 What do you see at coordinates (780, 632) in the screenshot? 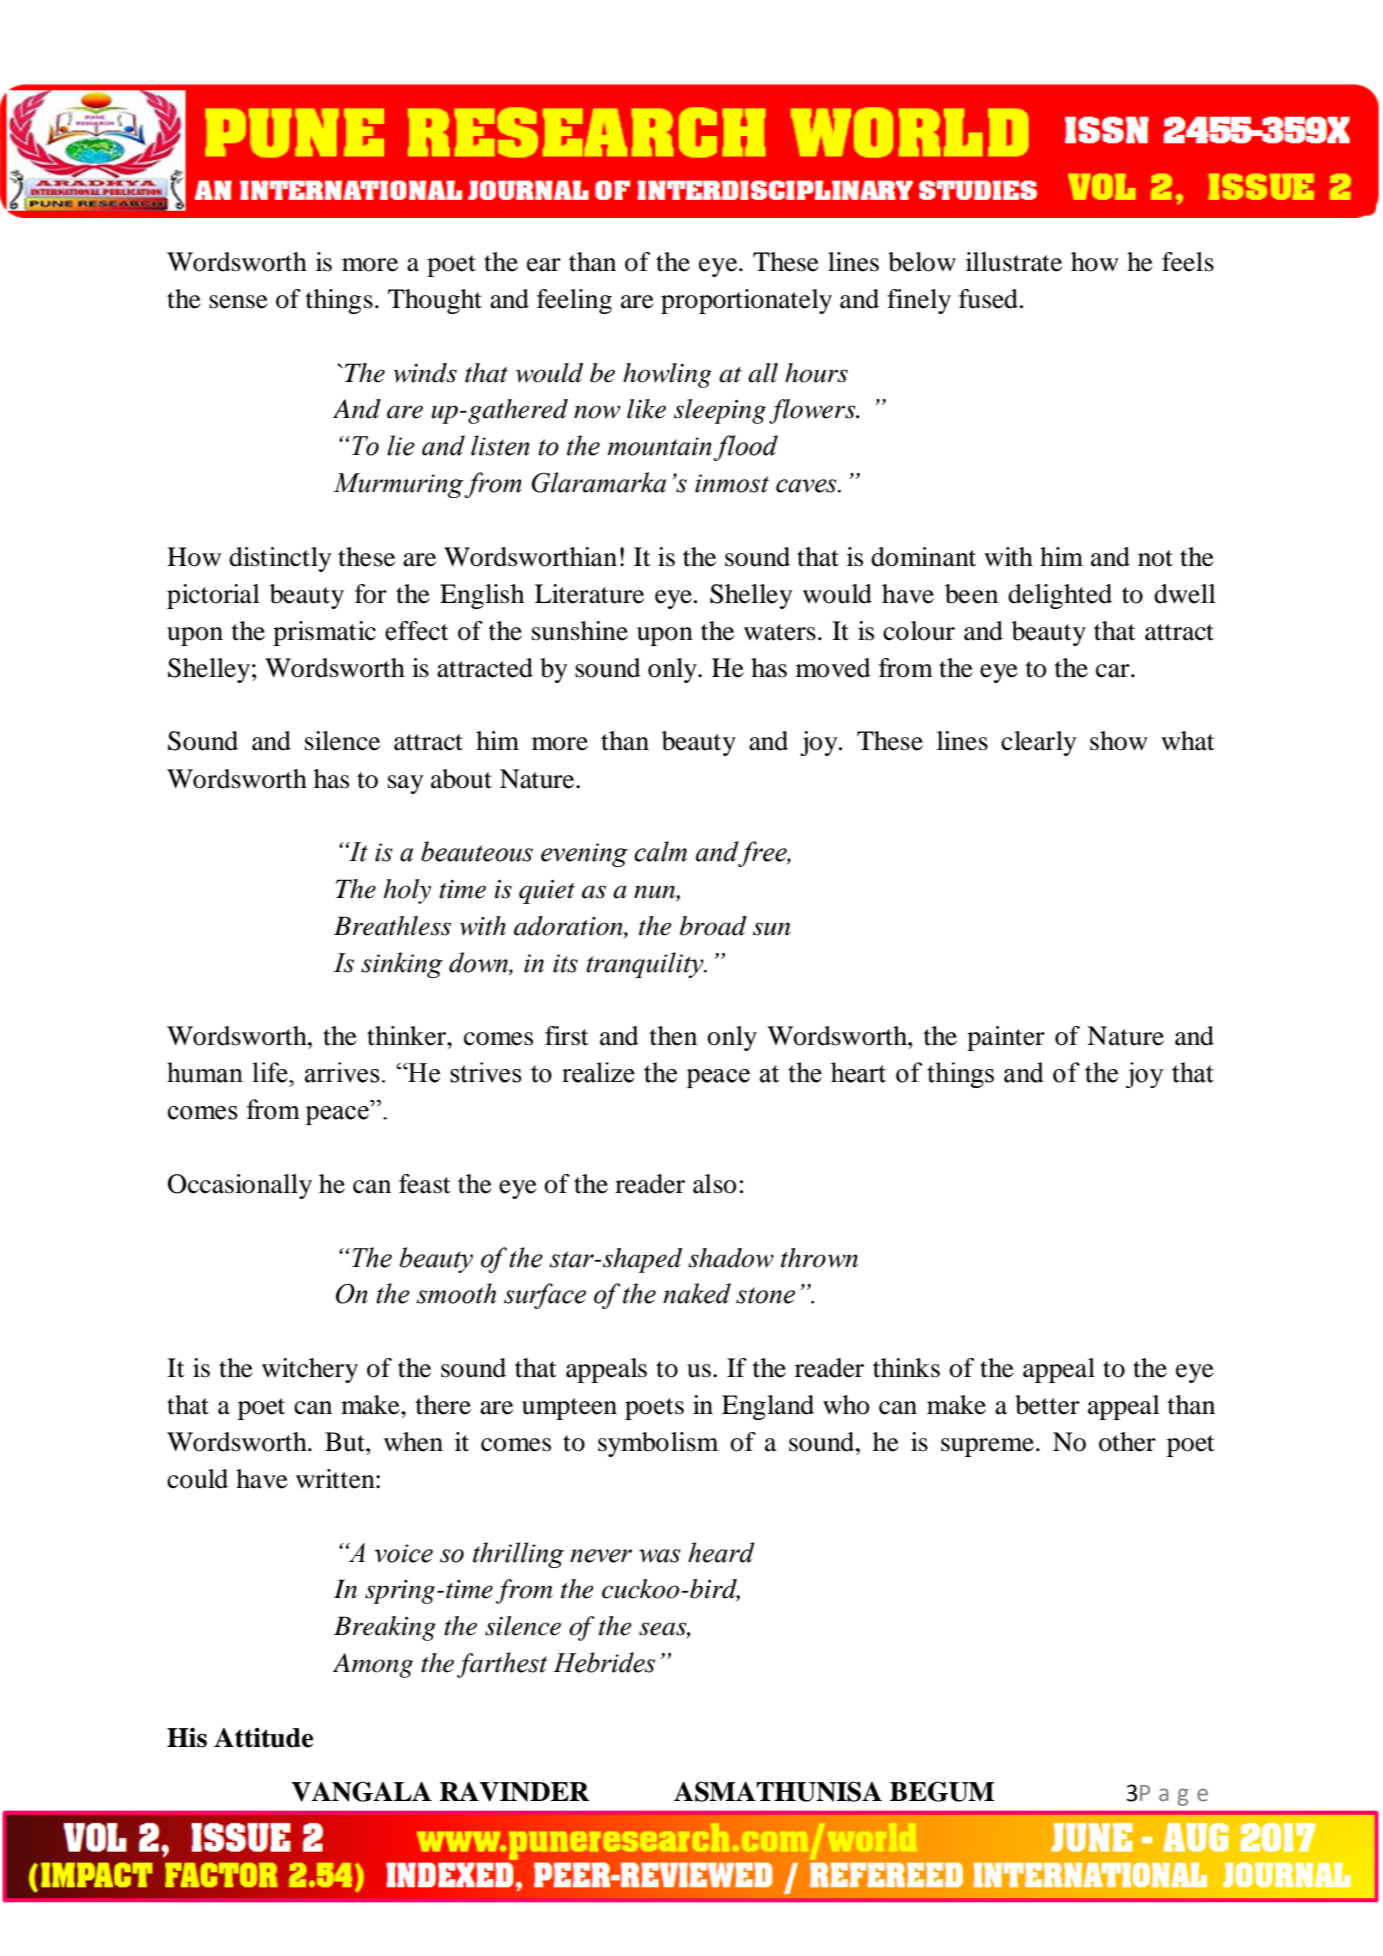
I see `waters` at bounding box center [780, 632].
